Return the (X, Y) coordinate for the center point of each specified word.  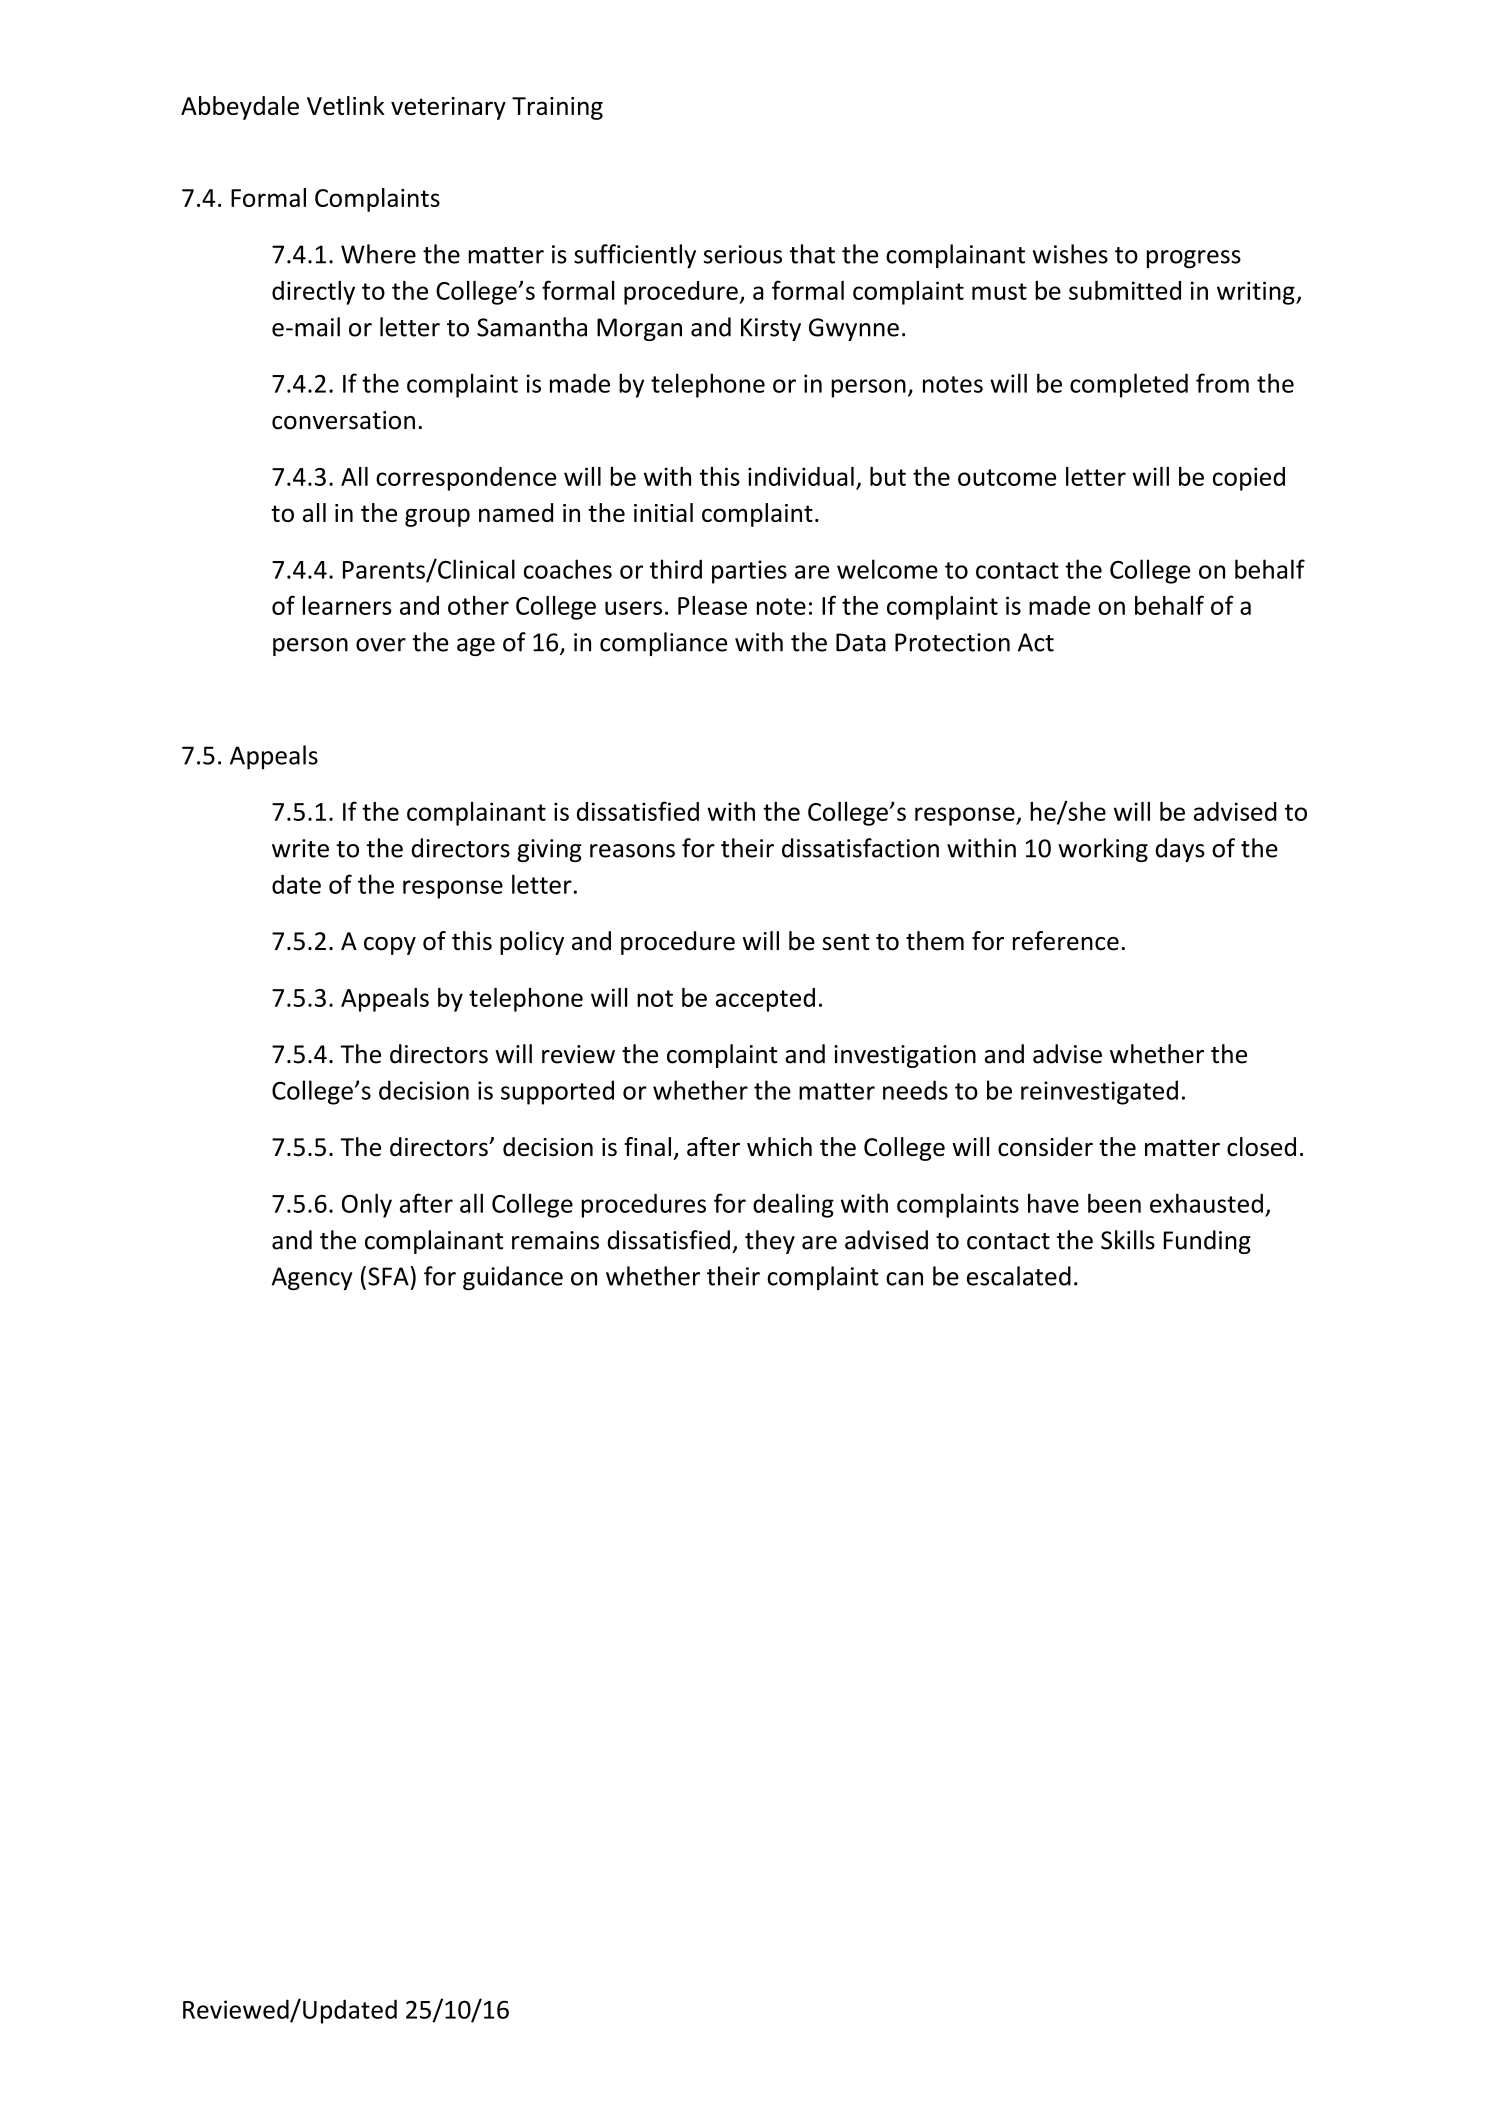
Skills (1128, 1240)
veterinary (448, 108)
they (770, 1242)
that (812, 254)
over (381, 645)
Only (367, 1205)
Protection (952, 642)
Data (861, 642)
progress (1194, 259)
